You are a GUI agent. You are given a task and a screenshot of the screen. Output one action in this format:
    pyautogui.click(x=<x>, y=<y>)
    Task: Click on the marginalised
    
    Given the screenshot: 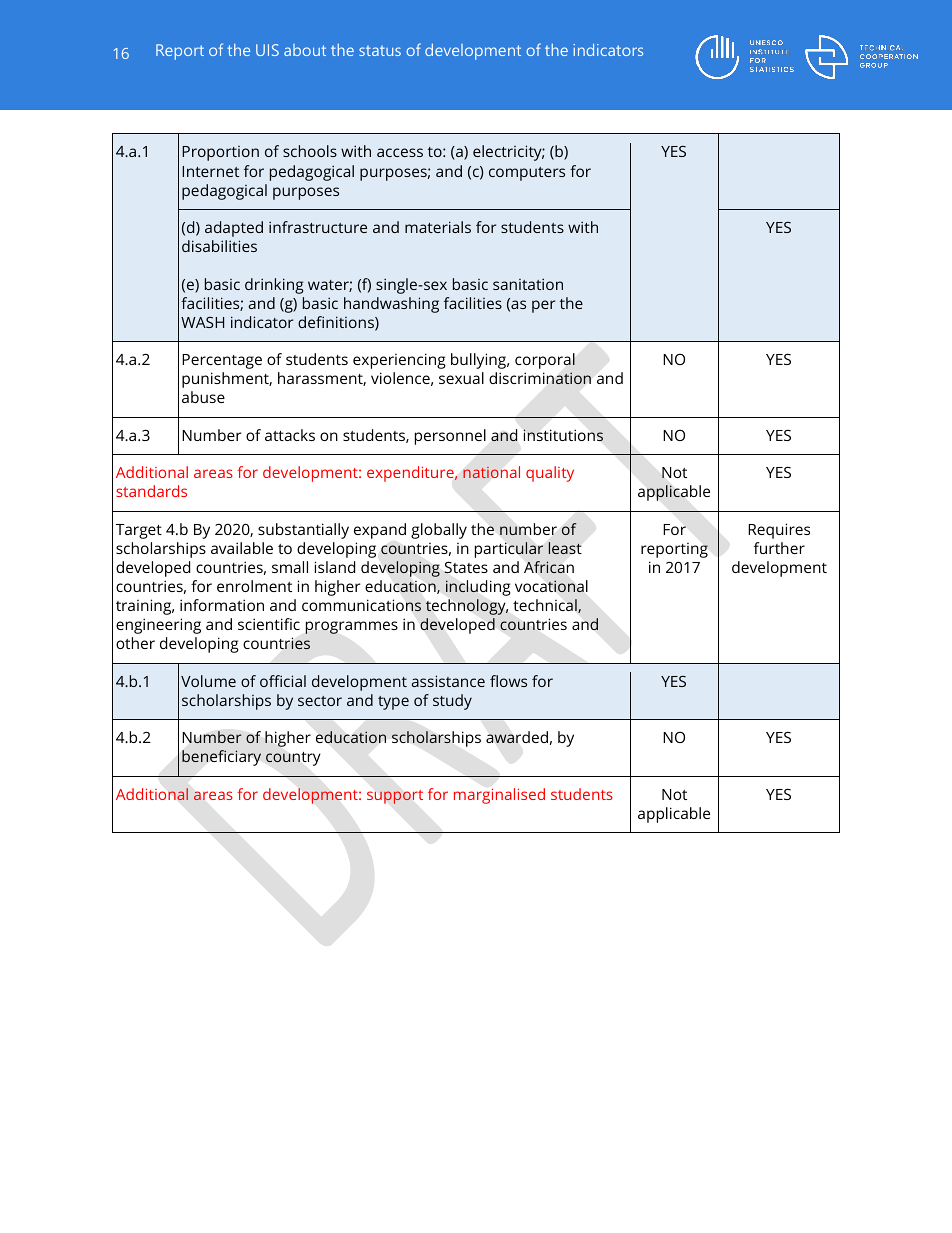 What is the action you would take?
    pyautogui.click(x=499, y=796)
